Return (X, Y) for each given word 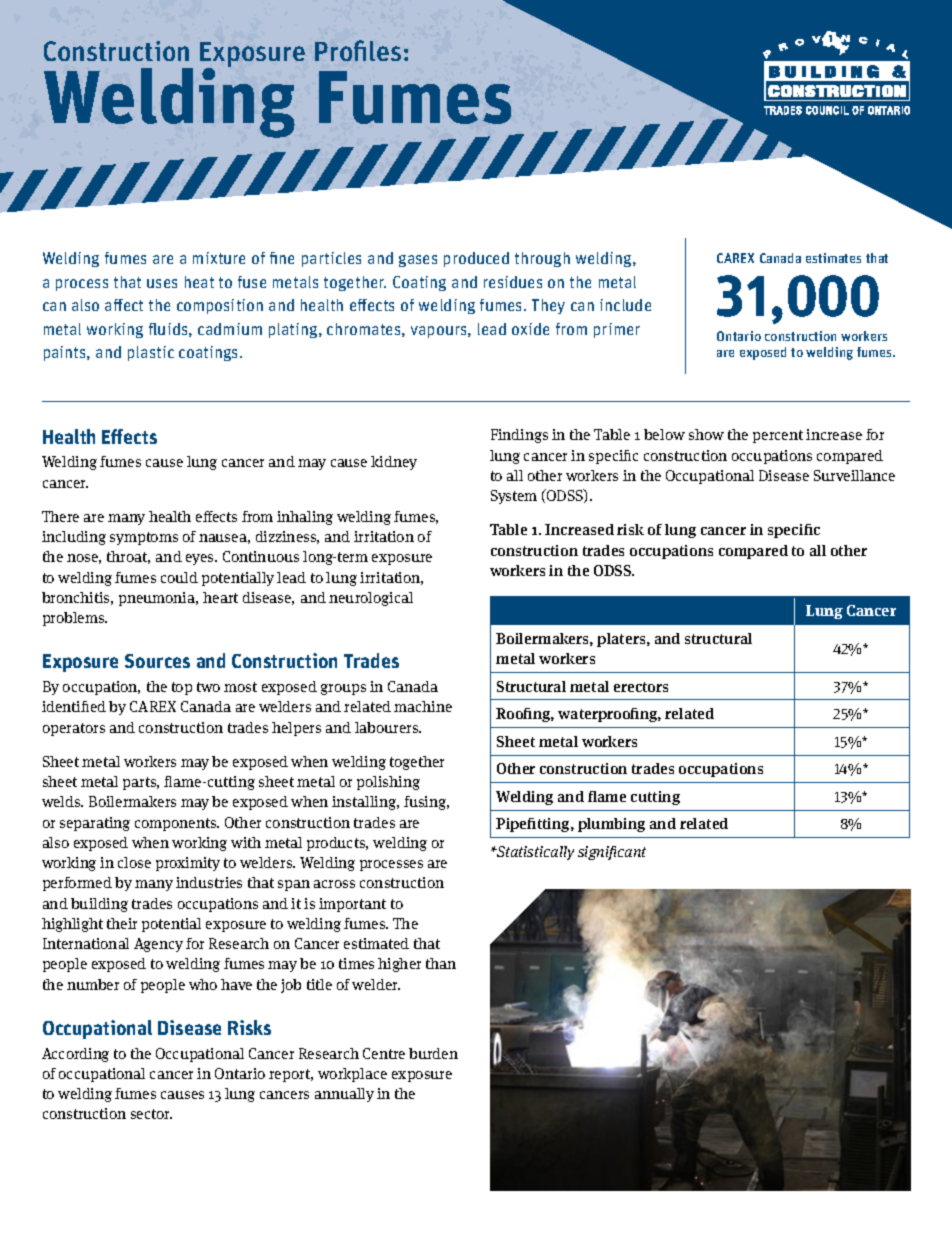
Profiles (358, 50)
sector (151, 1114)
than (441, 963)
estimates (833, 258)
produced (476, 259)
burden (433, 1053)
